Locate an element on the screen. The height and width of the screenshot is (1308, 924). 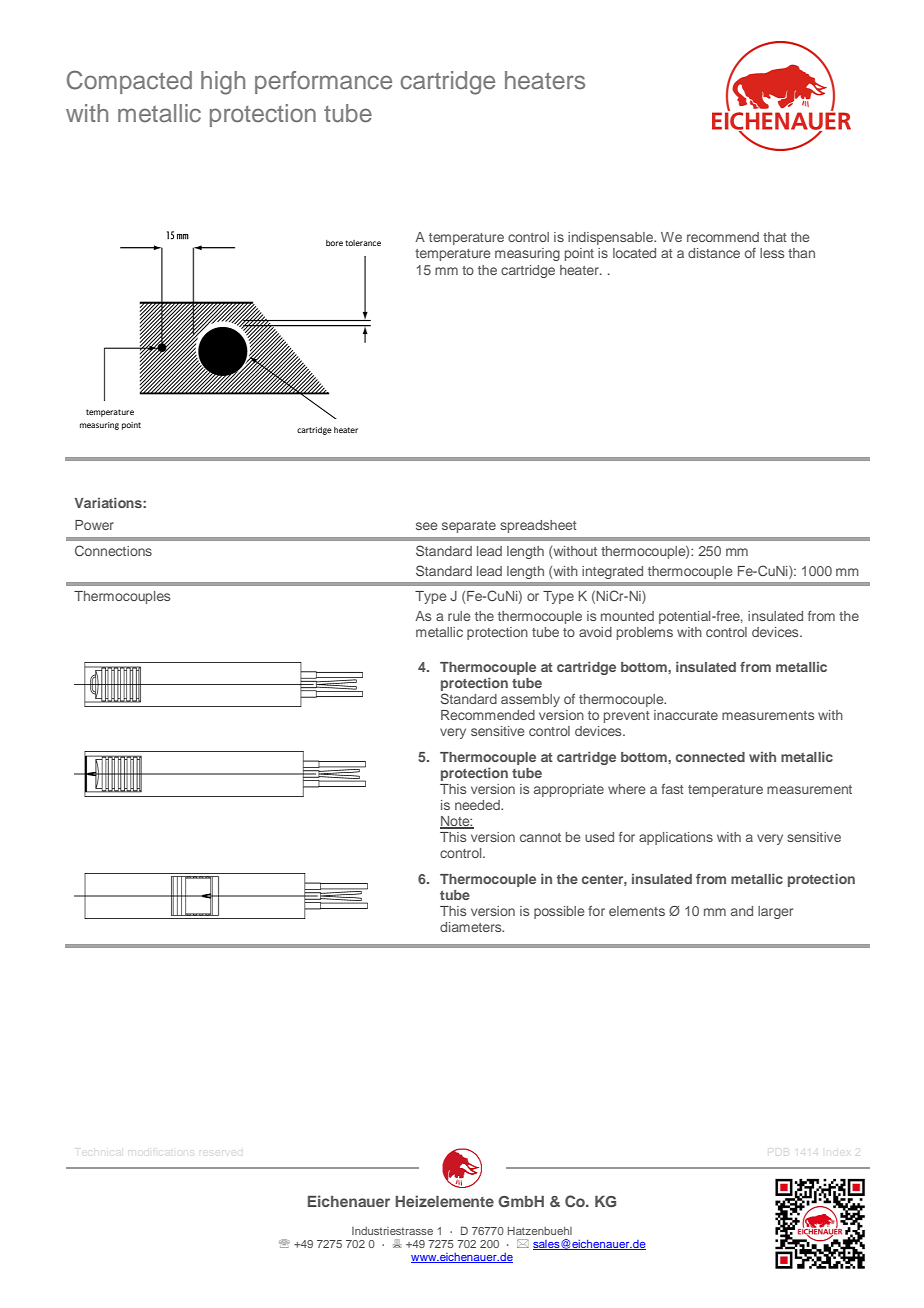
high is located at coordinates (223, 83).
